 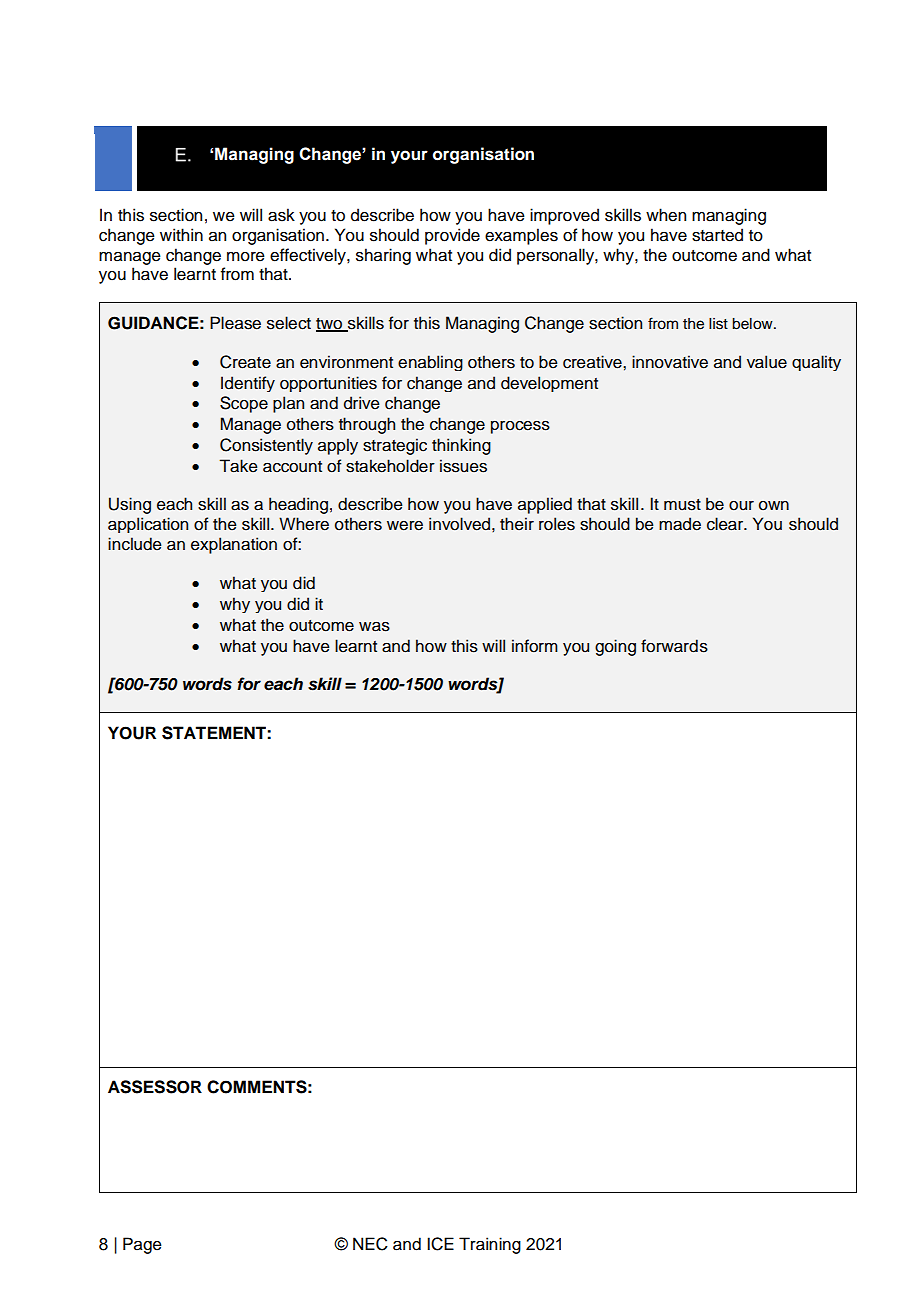 I want to click on provide, so click(x=452, y=236).
